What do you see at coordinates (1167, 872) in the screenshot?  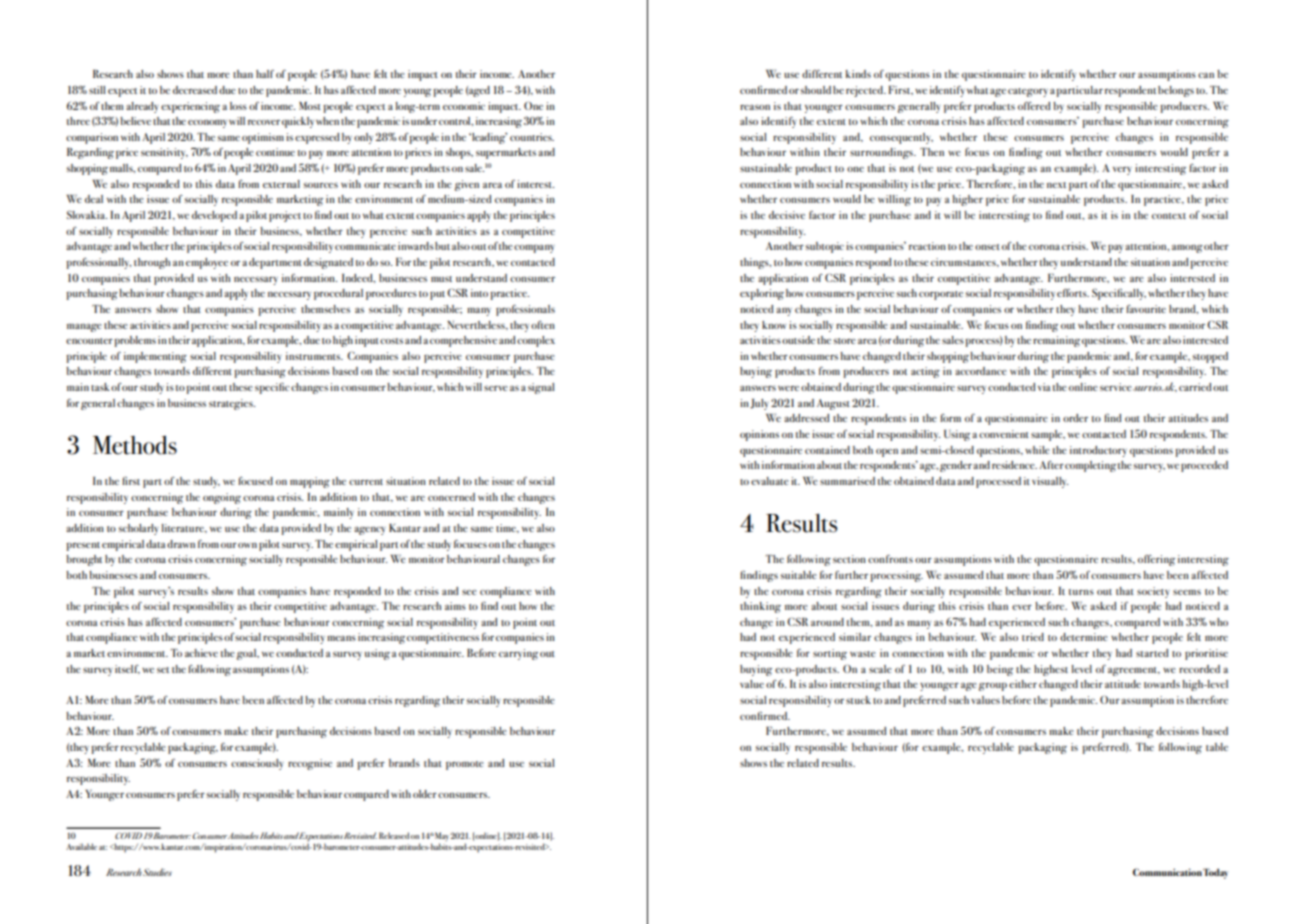 I see `Communication` at bounding box center [1167, 872].
